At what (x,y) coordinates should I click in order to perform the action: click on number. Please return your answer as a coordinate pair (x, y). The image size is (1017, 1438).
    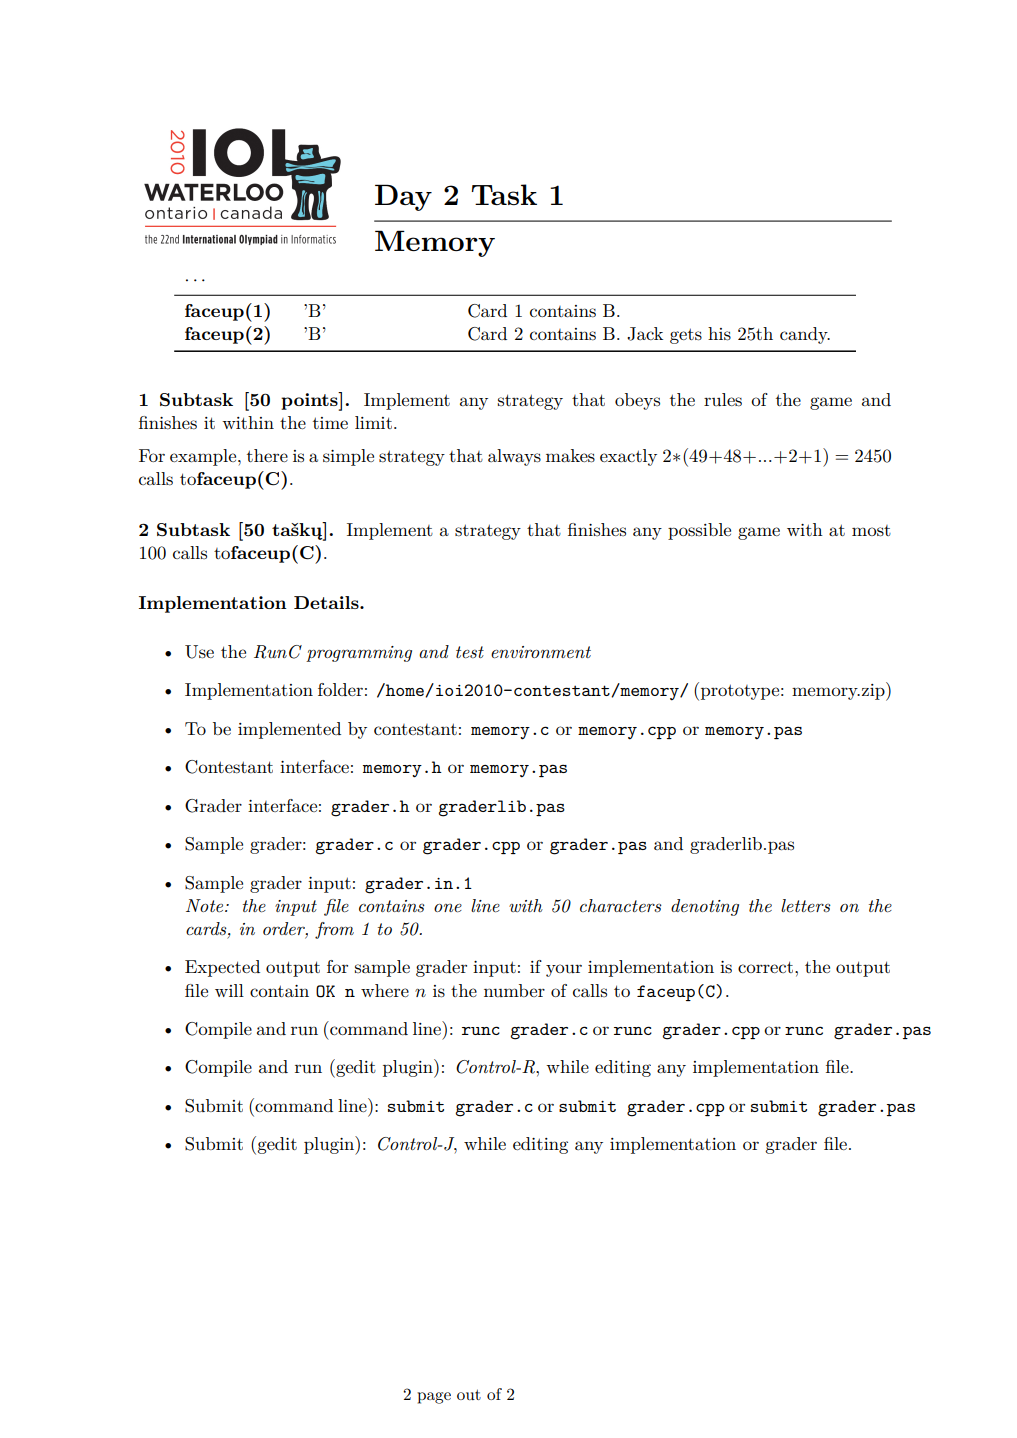
    Looking at the image, I should click on (514, 990).
